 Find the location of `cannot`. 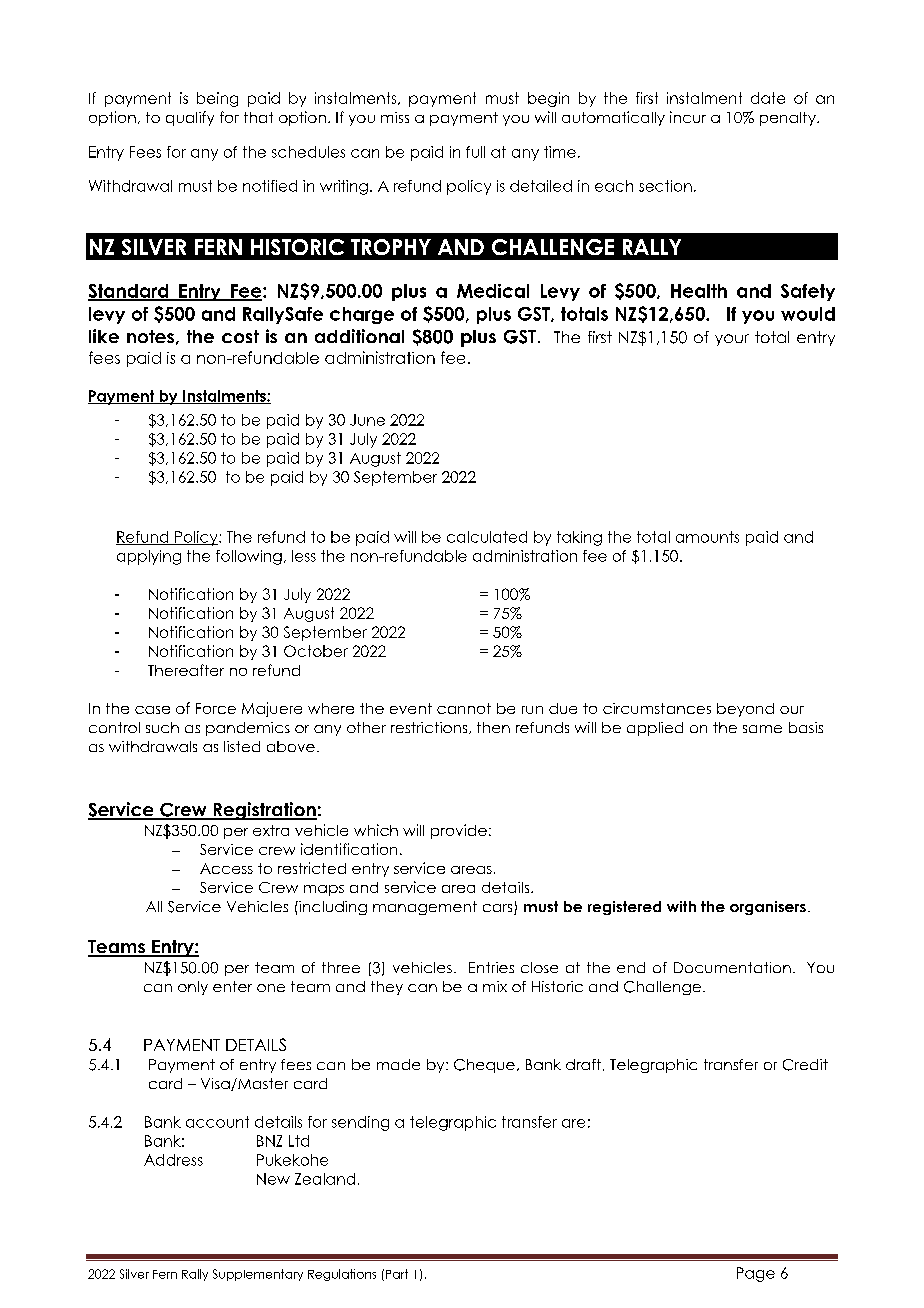

cannot is located at coordinates (464, 708).
